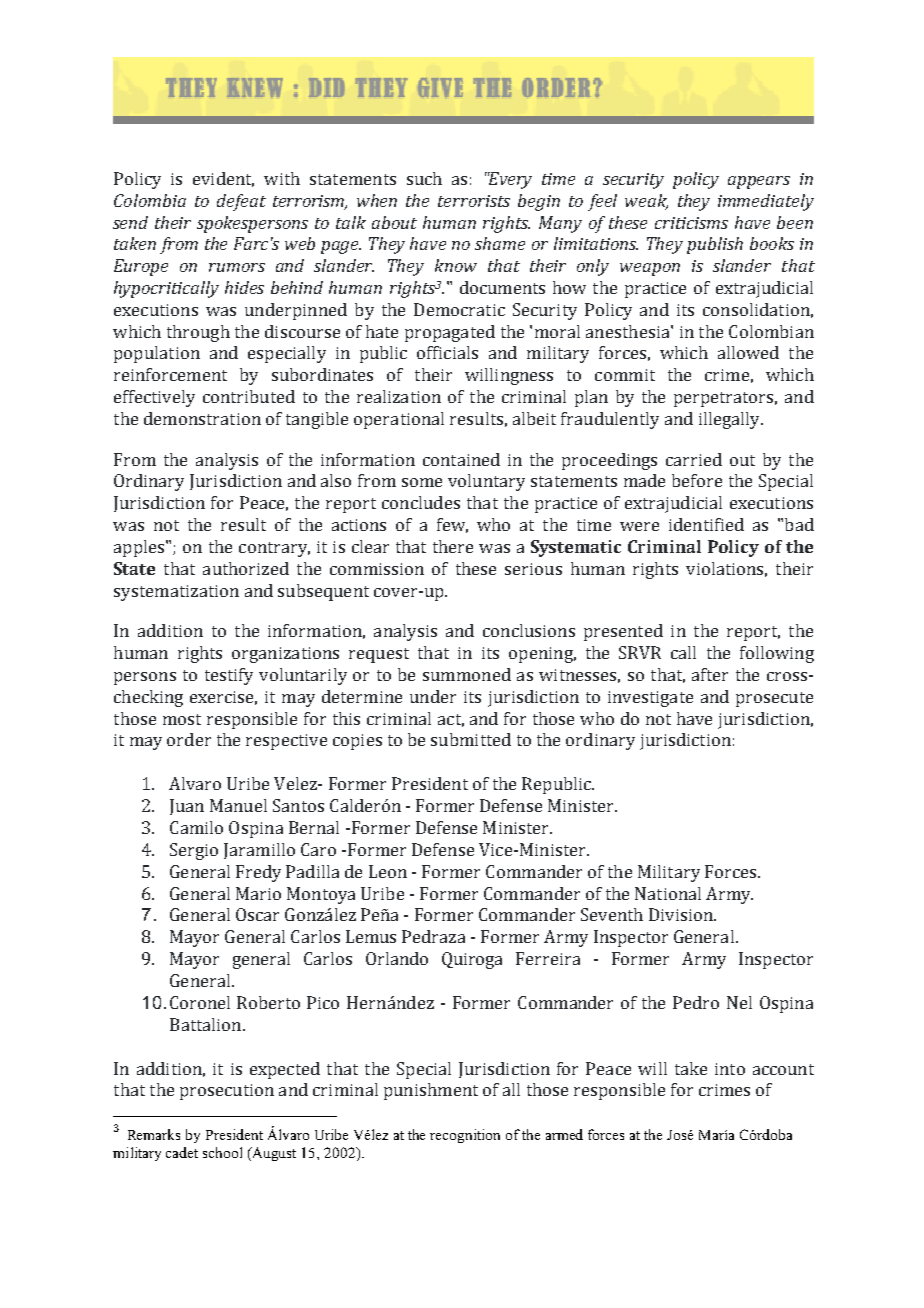 This screenshot has width=924, height=1308. What do you see at coordinates (467, 674) in the screenshot?
I see `summoned` at bounding box center [467, 674].
